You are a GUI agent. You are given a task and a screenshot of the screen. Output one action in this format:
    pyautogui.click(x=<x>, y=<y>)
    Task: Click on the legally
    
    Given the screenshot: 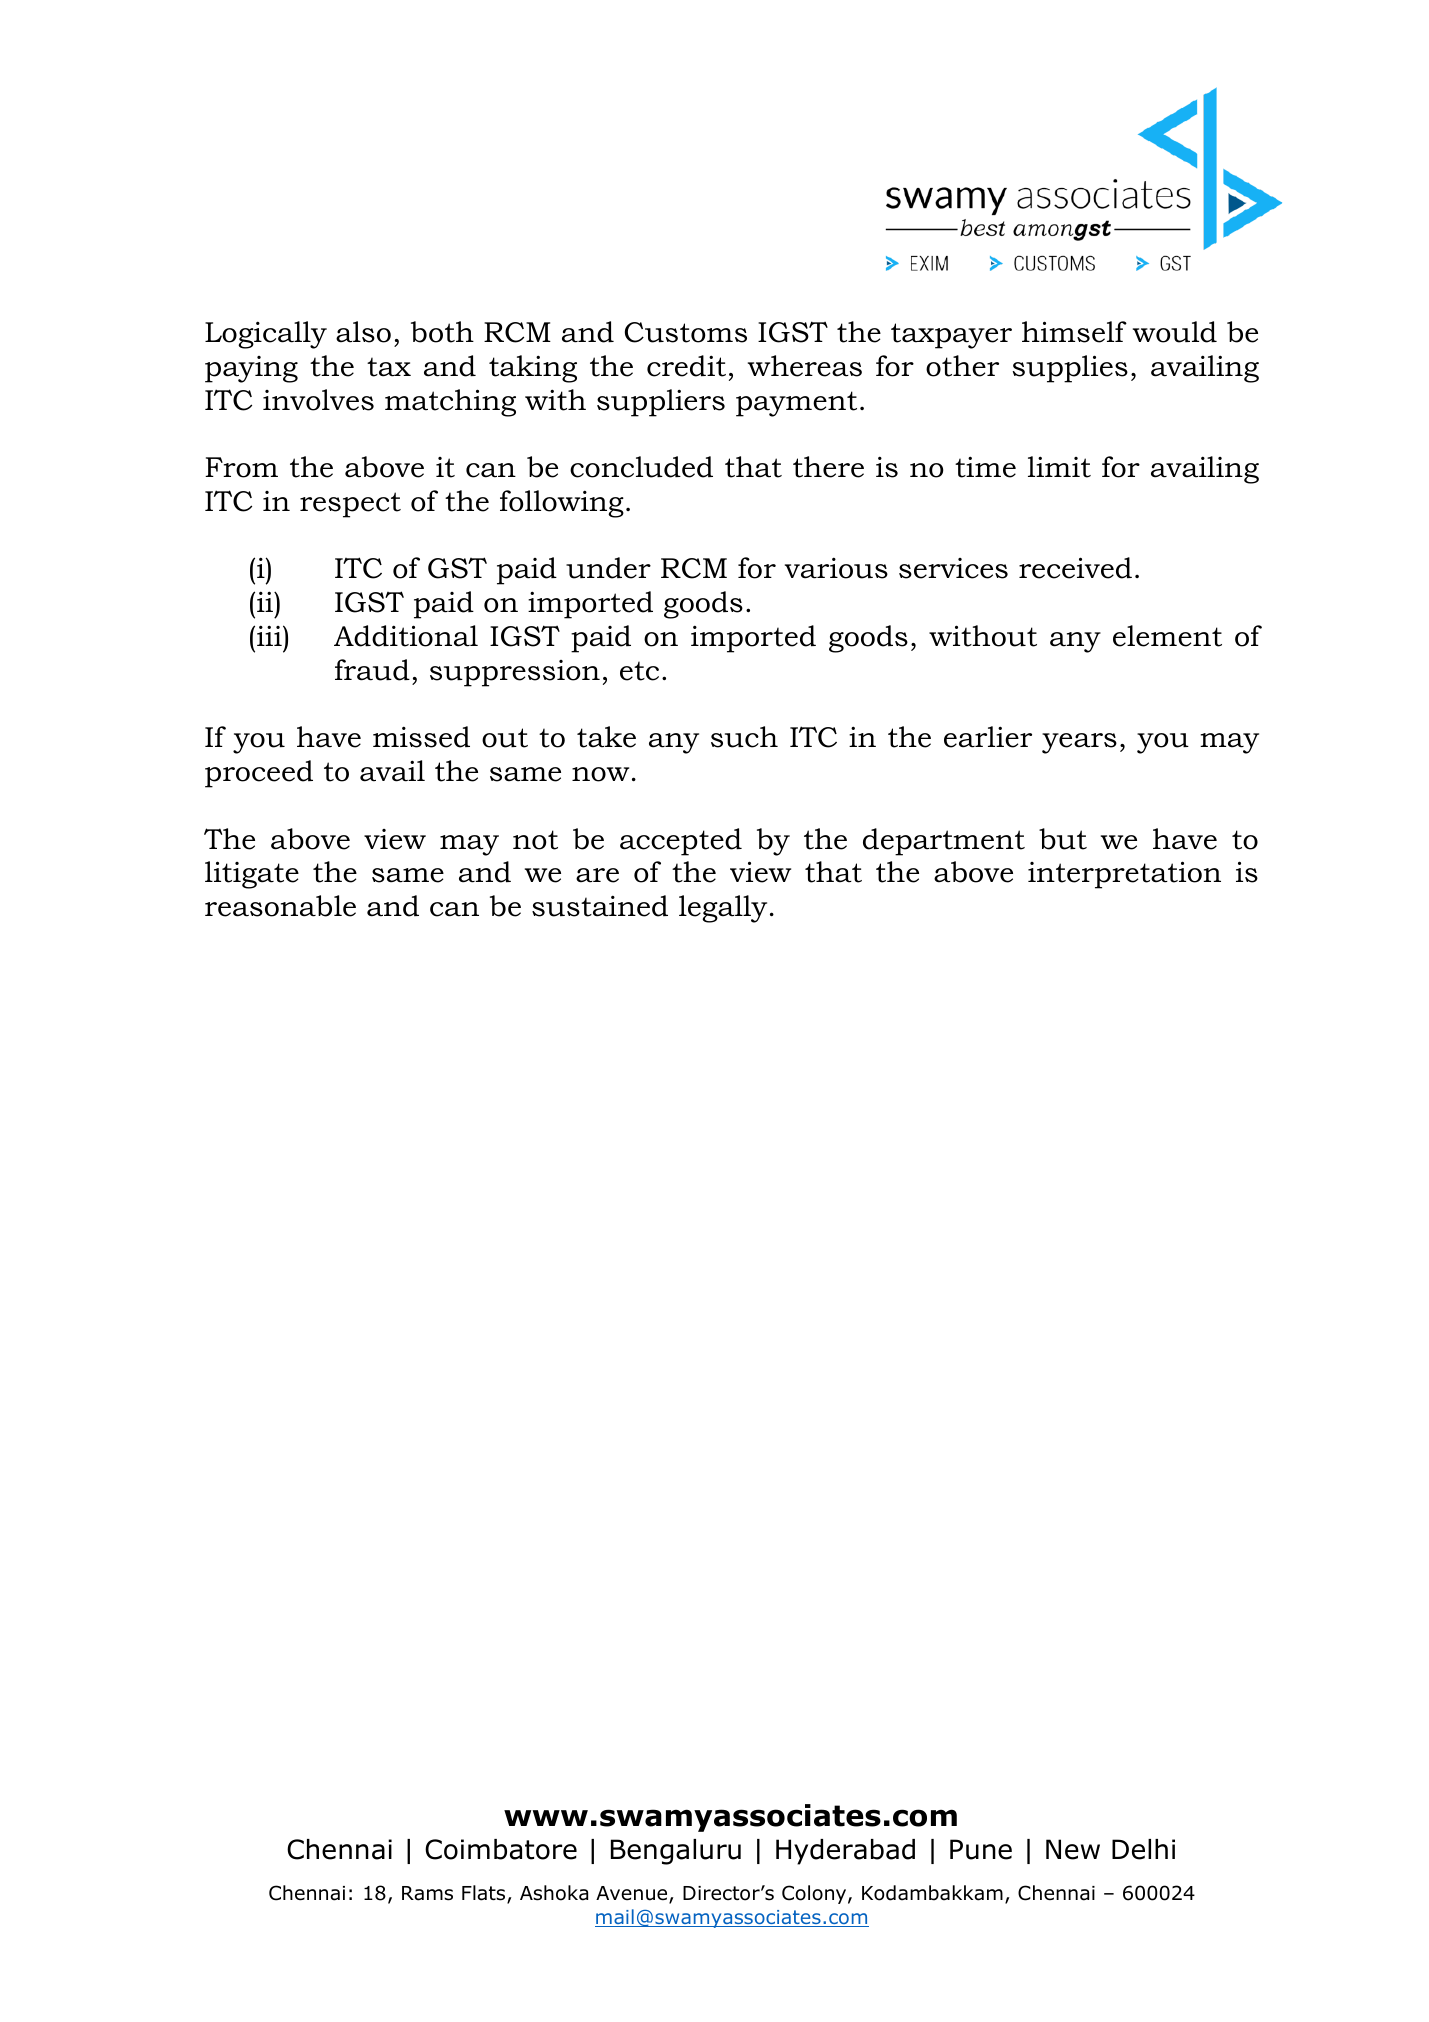 What is the action you would take?
    pyautogui.click(x=723, y=909)
